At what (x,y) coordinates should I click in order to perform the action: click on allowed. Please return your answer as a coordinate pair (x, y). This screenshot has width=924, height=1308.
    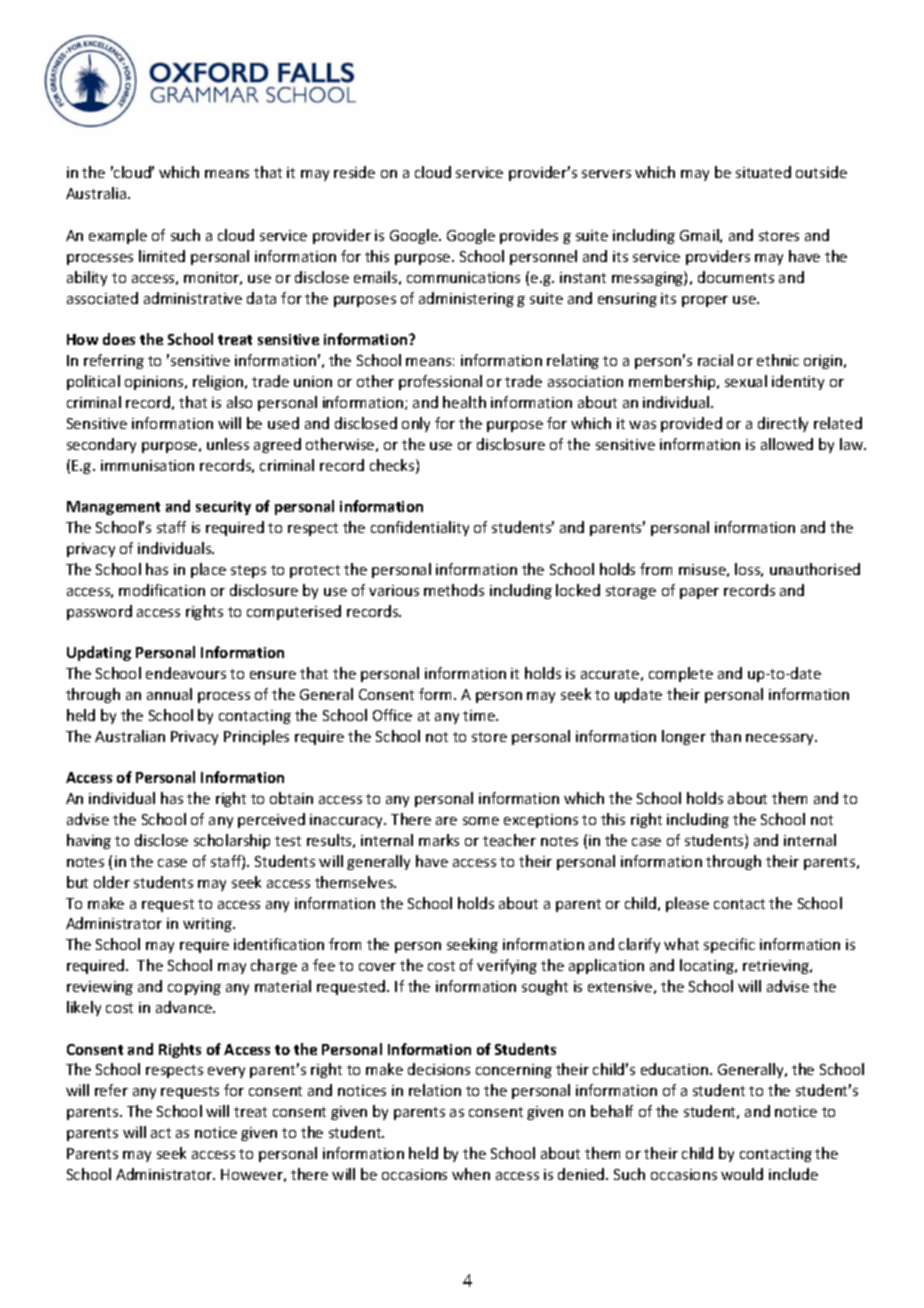
    Looking at the image, I should click on (787, 444).
